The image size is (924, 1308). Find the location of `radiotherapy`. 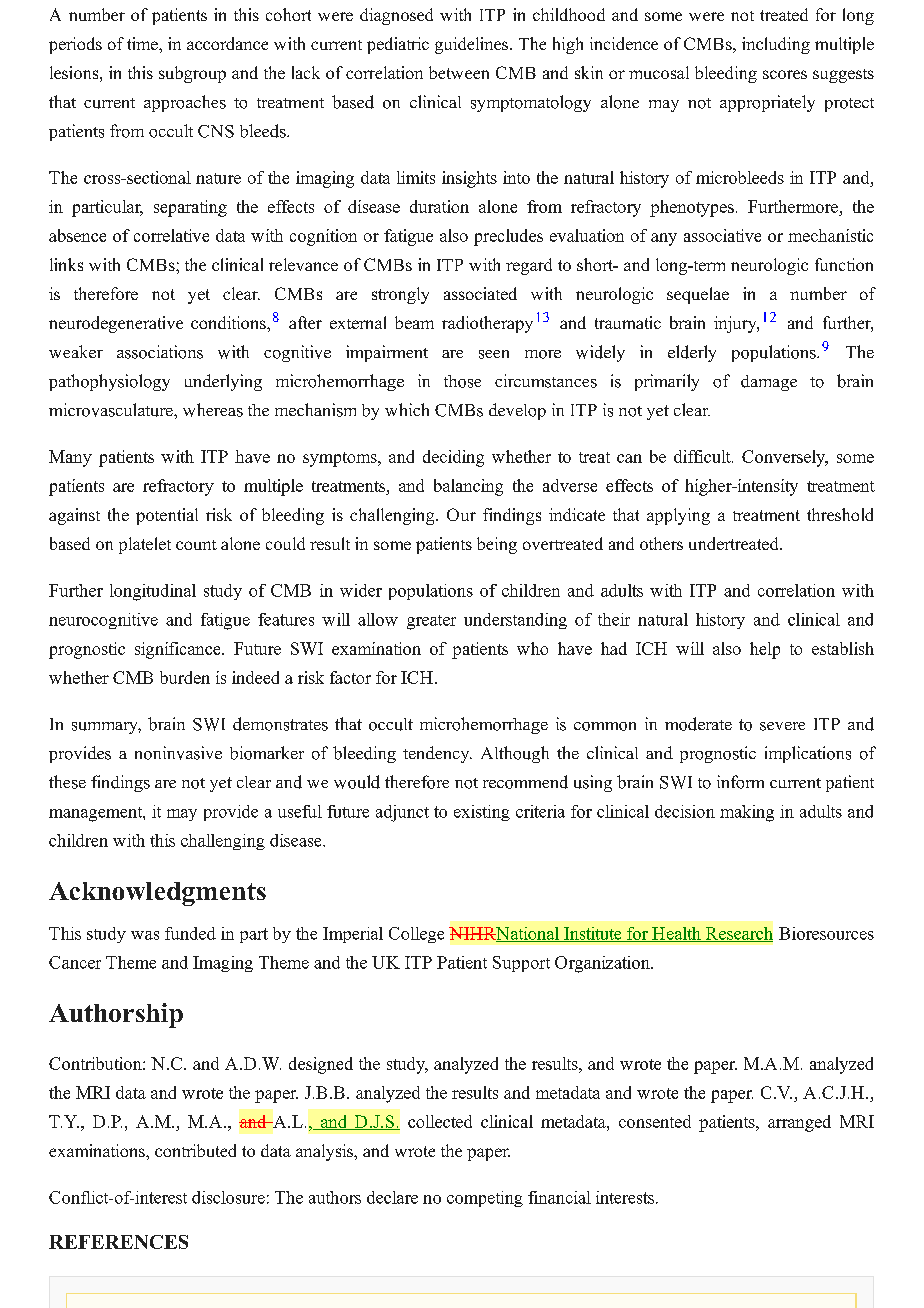

radiotherapy is located at coordinates (487, 324).
